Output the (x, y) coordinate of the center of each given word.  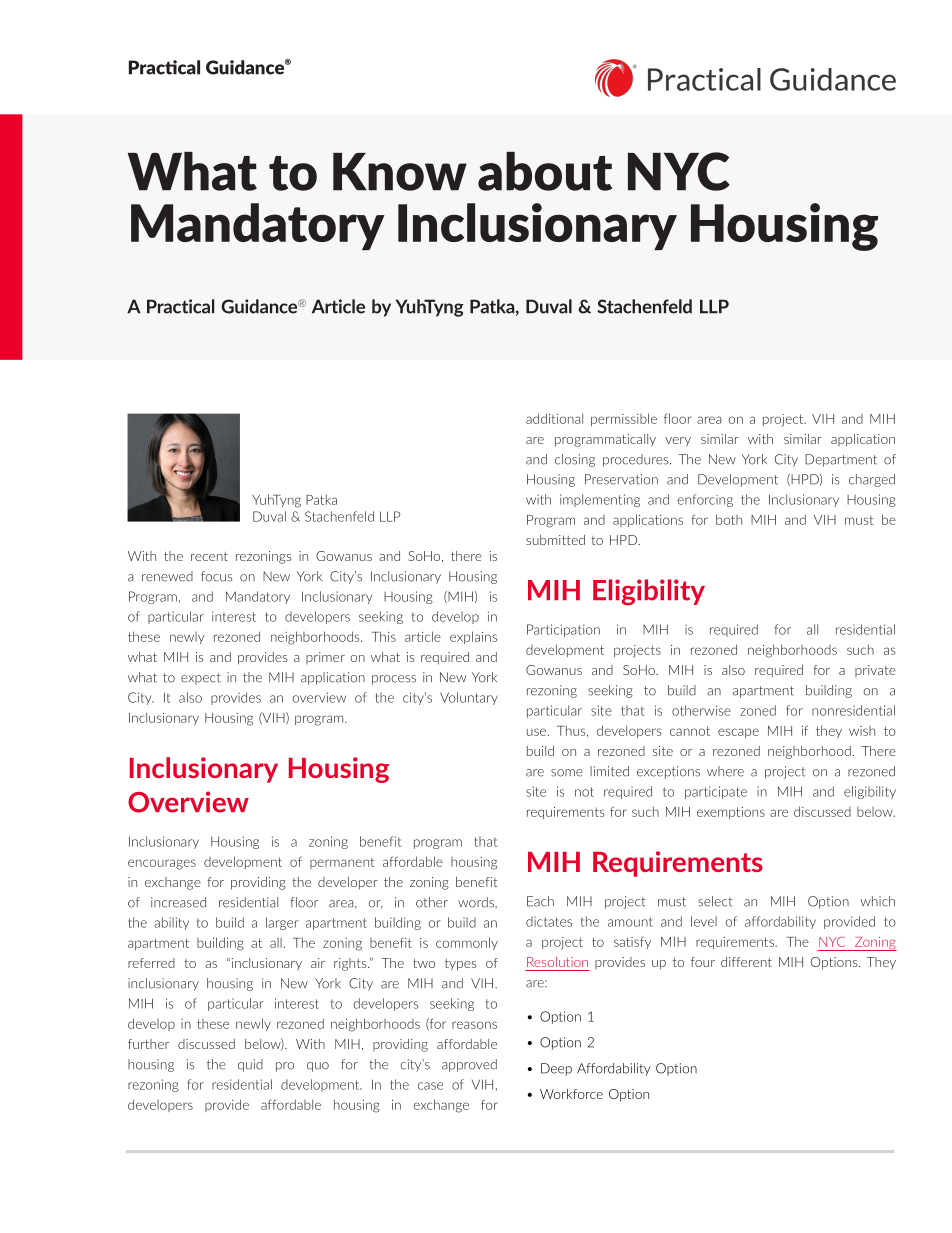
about (545, 171)
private (875, 671)
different (746, 962)
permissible (624, 419)
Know (400, 172)
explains (473, 637)
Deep (556, 1069)
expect (201, 679)
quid (250, 1065)
